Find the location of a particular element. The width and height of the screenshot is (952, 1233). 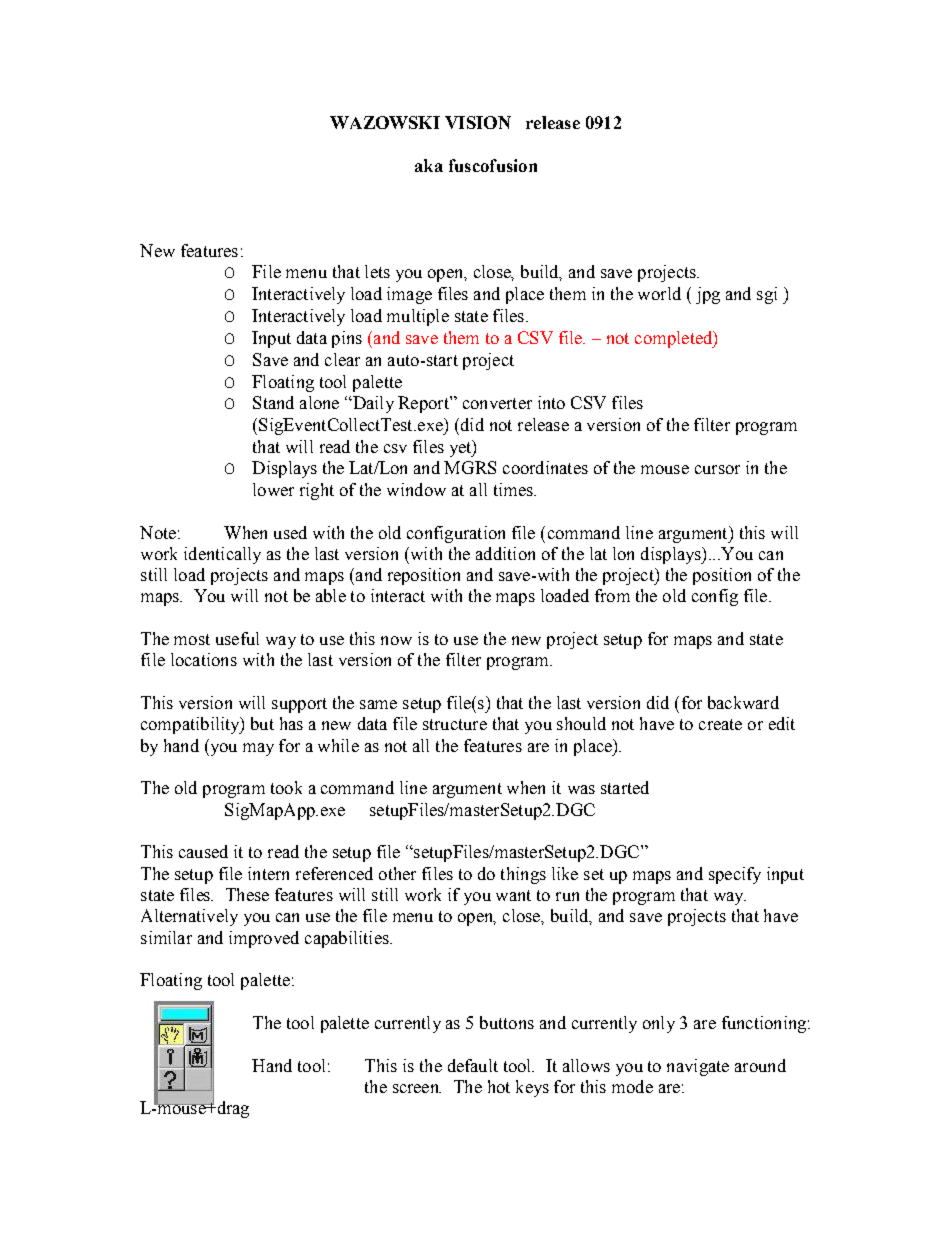

locations is located at coordinates (204, 659).
